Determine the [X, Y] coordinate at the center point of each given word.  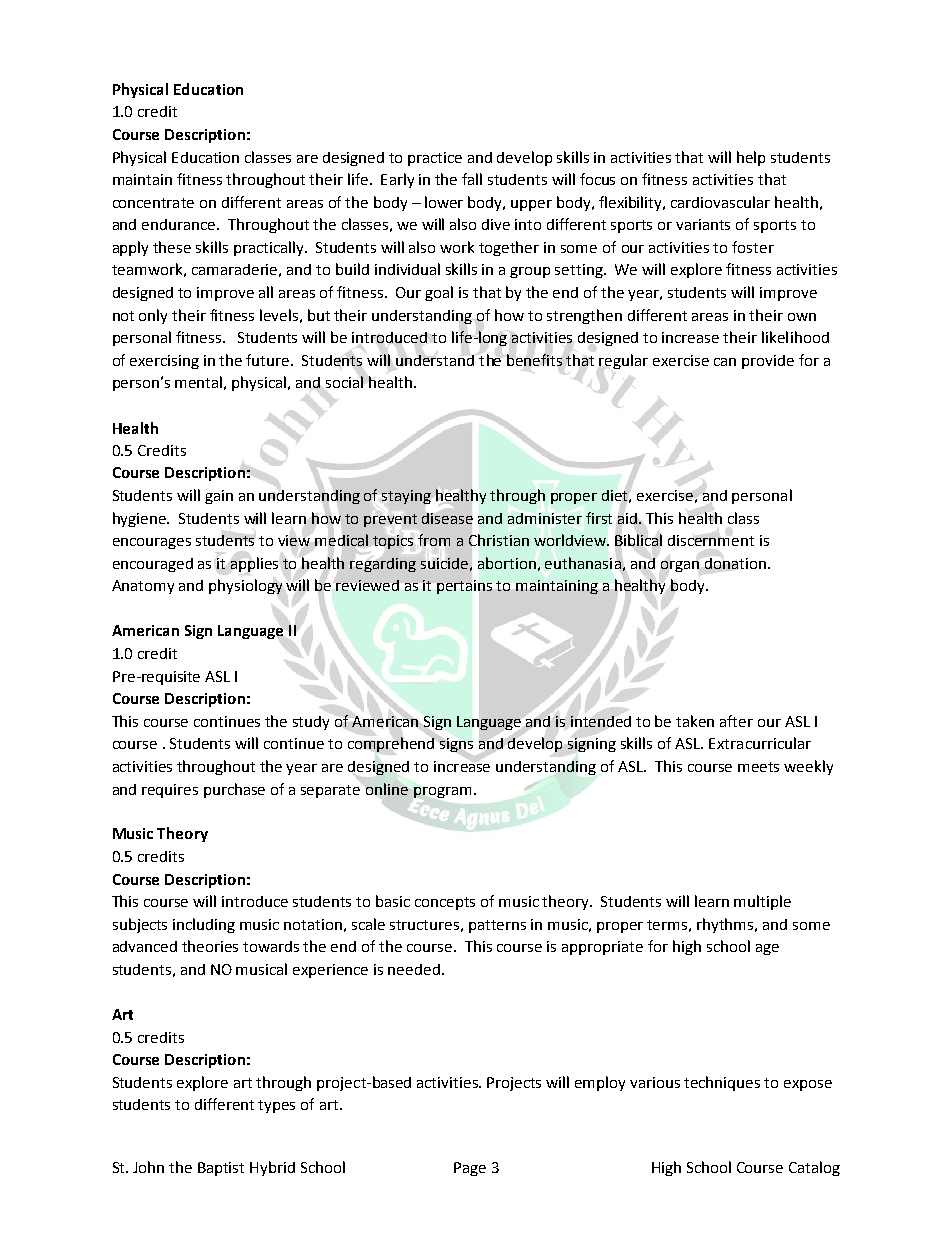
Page [470, 1169]
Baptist [221, 1169]
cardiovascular [720, 202]
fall [472, 179]
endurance [180, 224]
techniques [722, 1083]
